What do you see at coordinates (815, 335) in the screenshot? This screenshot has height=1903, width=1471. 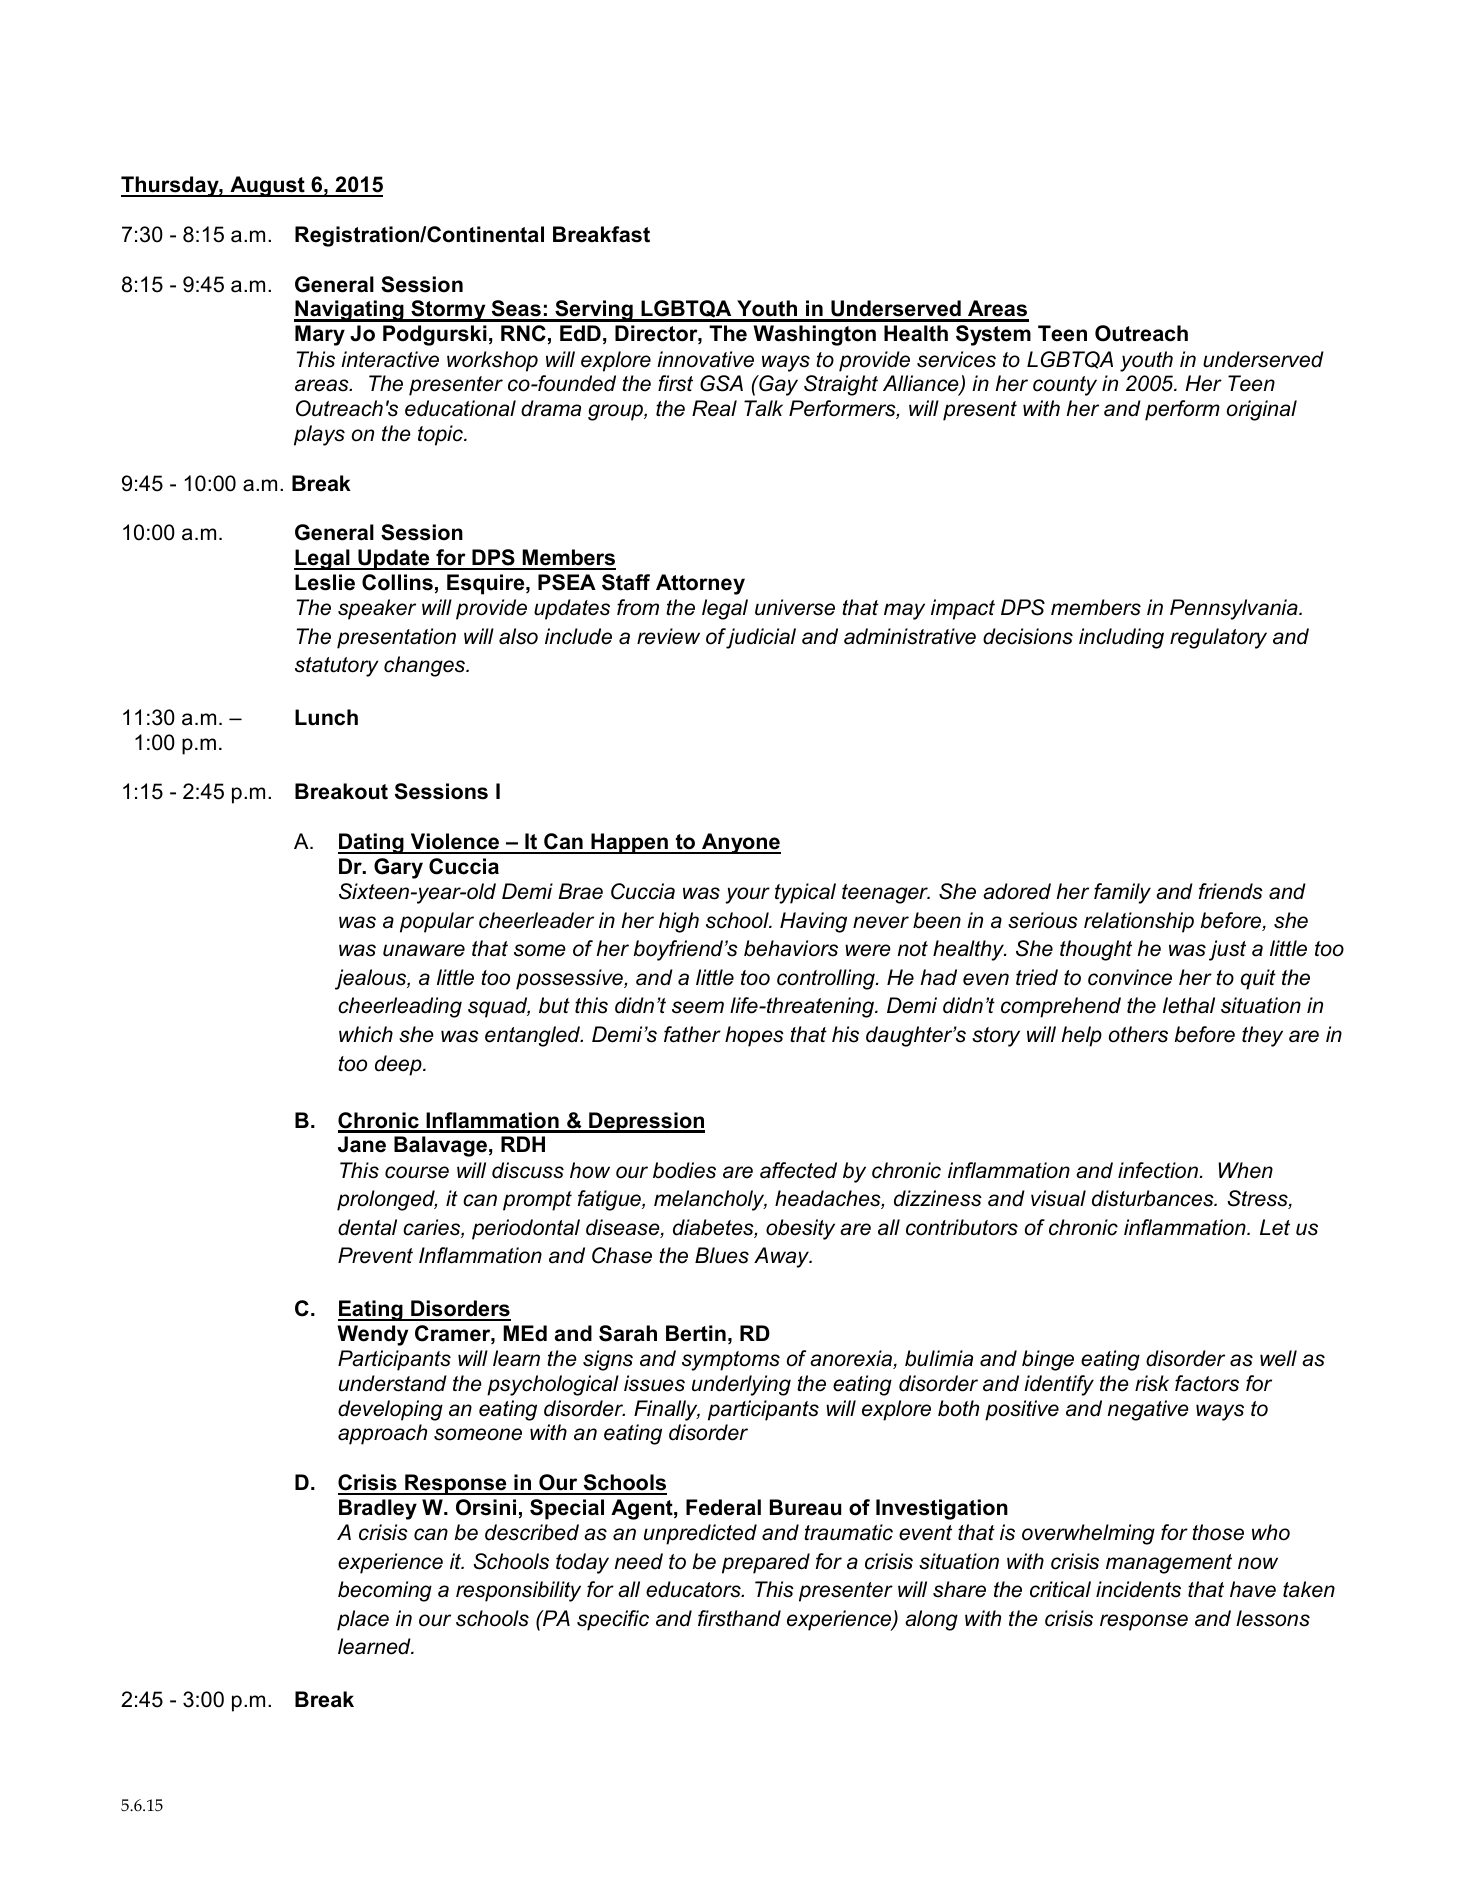 I see `Washington` at bounding box center [815, 335].
